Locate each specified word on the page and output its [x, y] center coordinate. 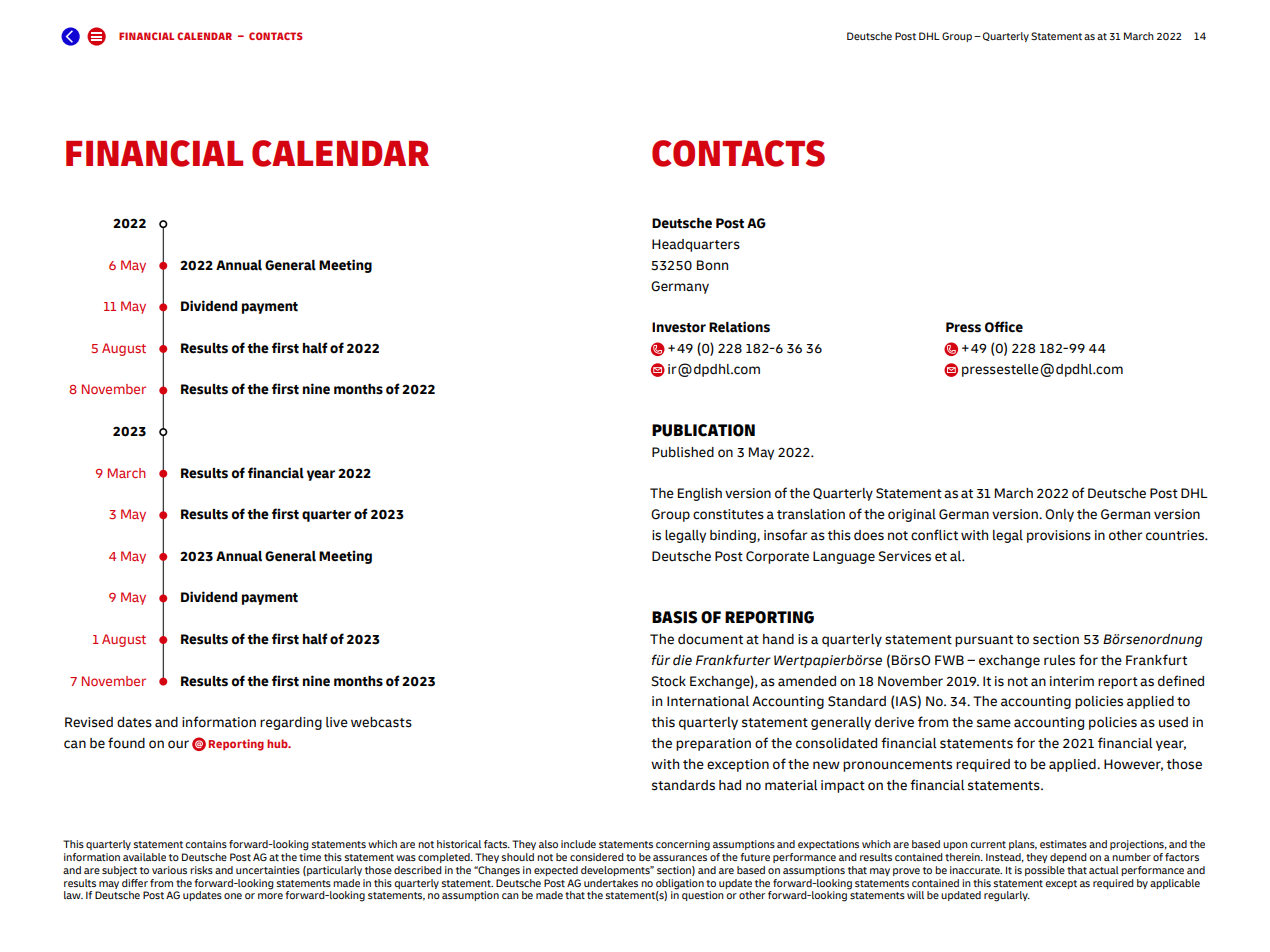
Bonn [712, 265]
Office [1004, 327]
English [700, 494]
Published [683, 452]
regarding [291, 723]
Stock [668, 681]
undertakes [611, 883]
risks [201, 870]
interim [1072, 681]
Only [1059, 515]
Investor [679, 327]
